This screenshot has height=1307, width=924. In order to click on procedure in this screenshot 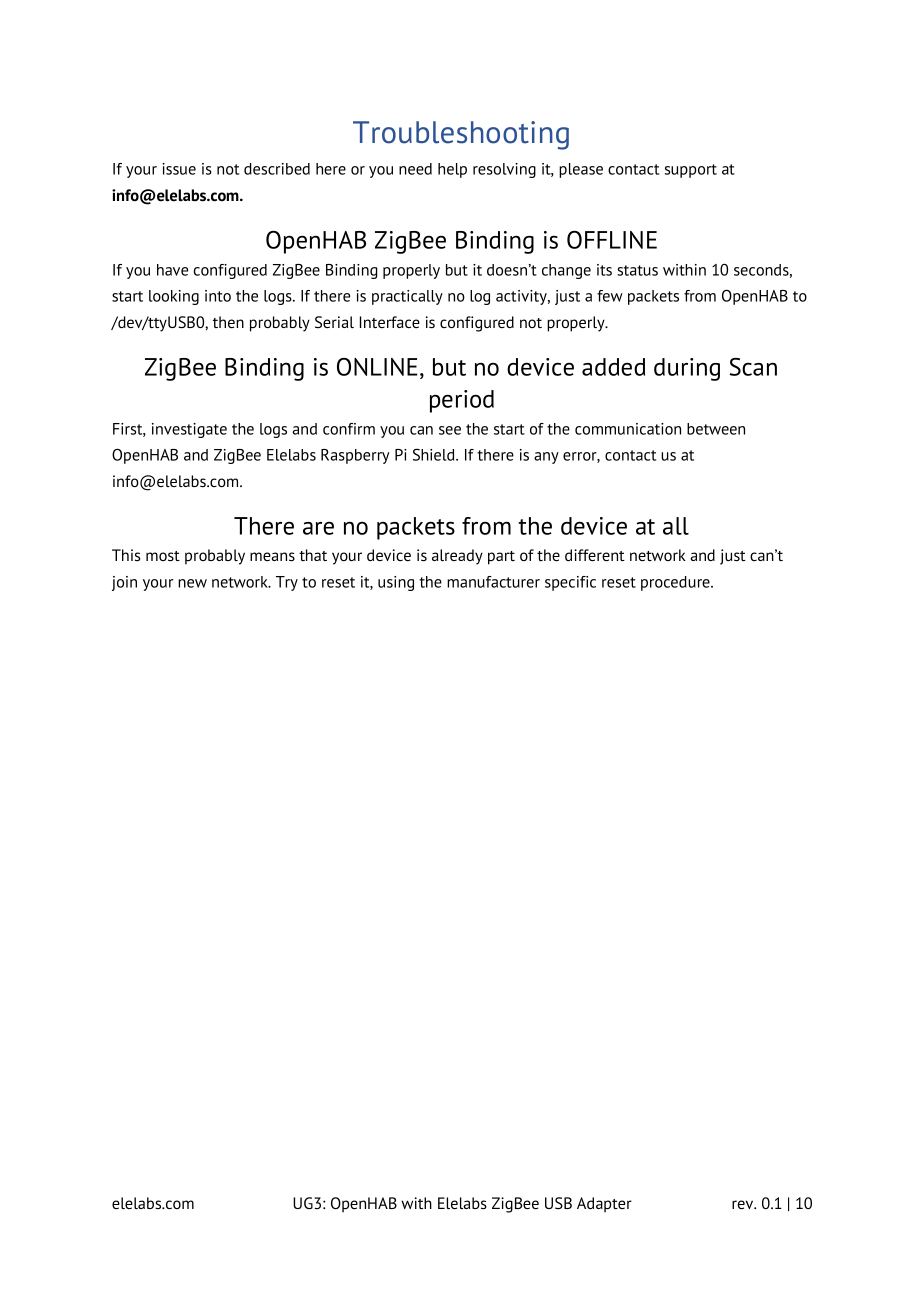, I will do `click(676, 583)`.
